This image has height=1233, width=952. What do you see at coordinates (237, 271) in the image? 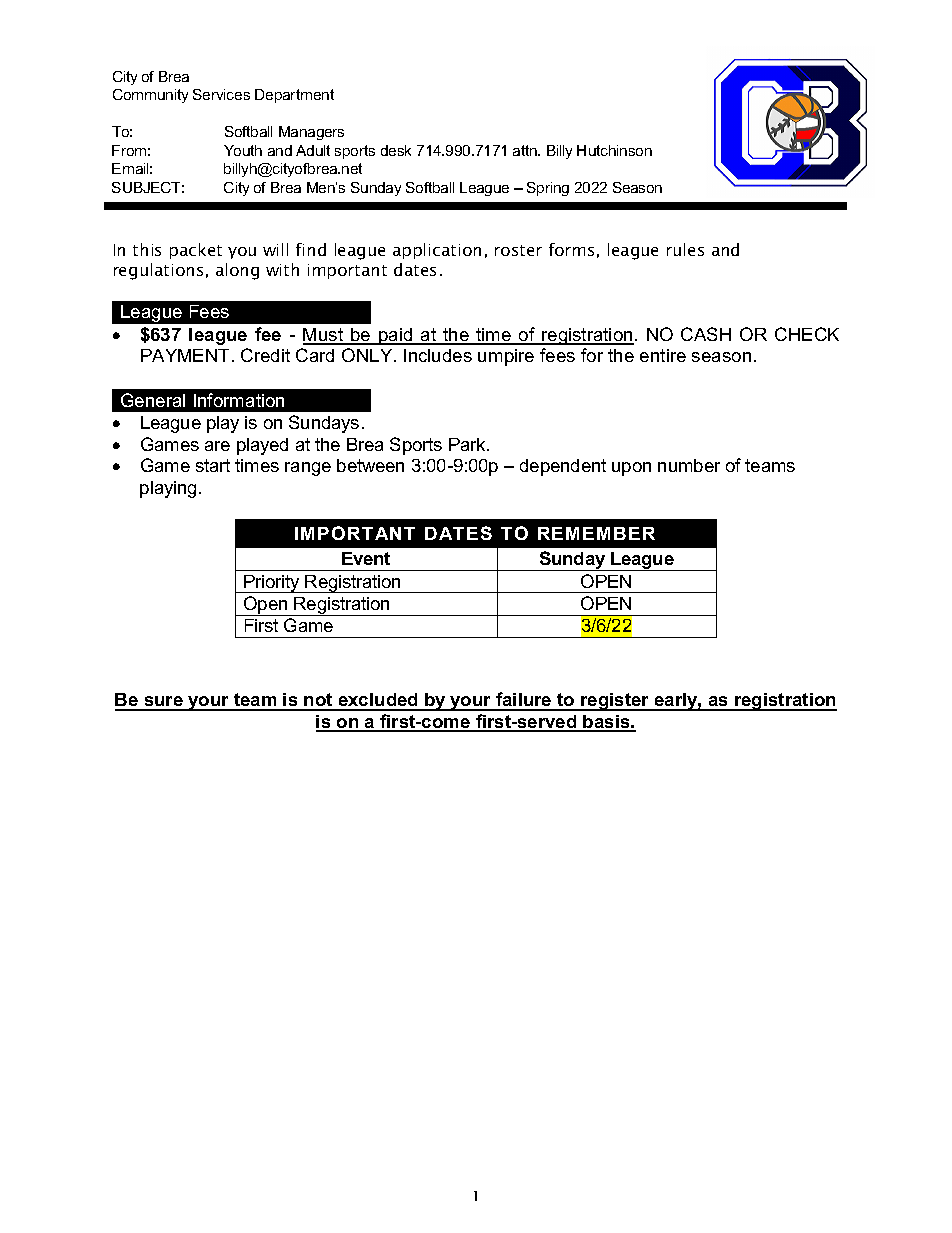
I see `along` at bounding box center [237, 271].
